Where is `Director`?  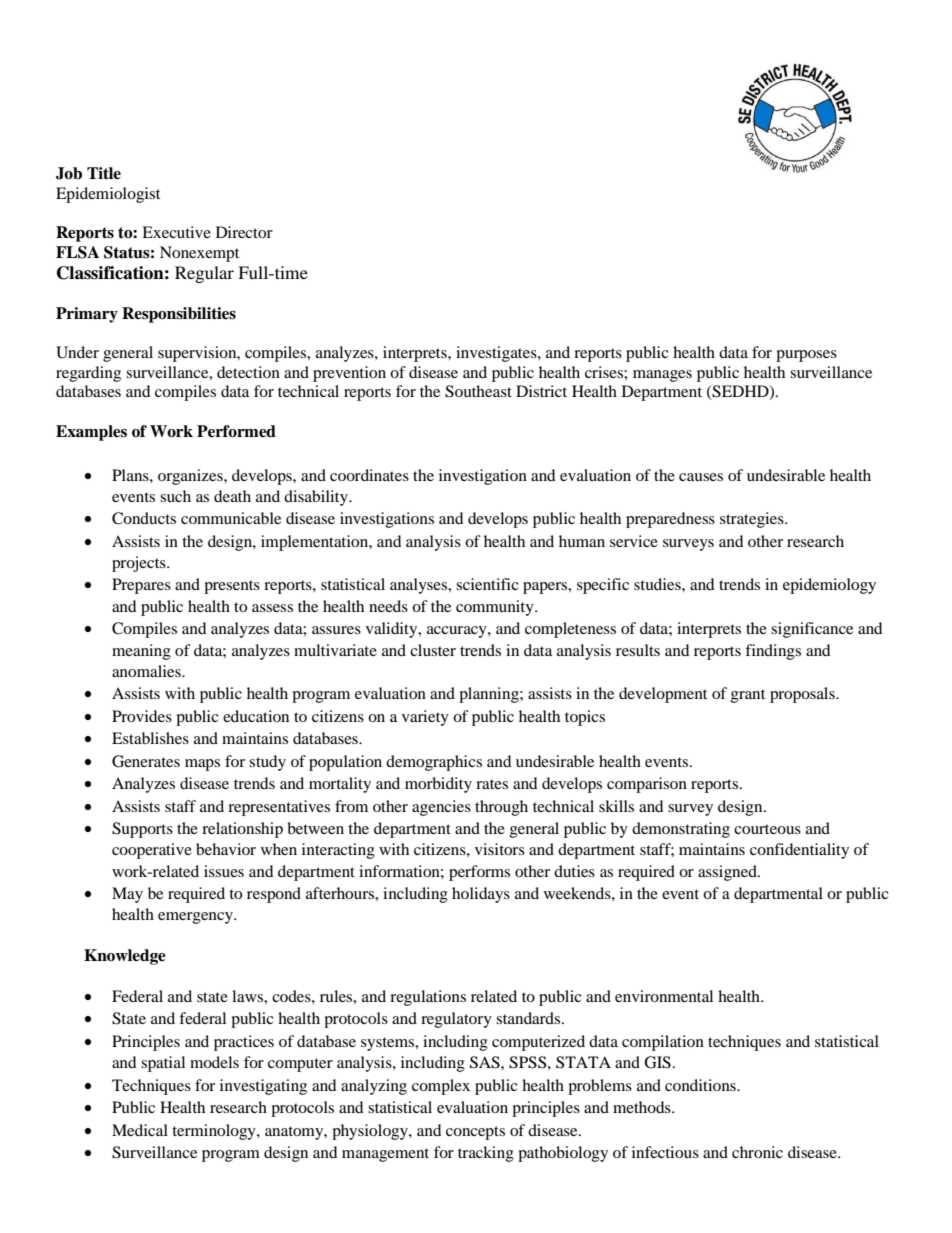 Director is located at coordinates (244, 232).
